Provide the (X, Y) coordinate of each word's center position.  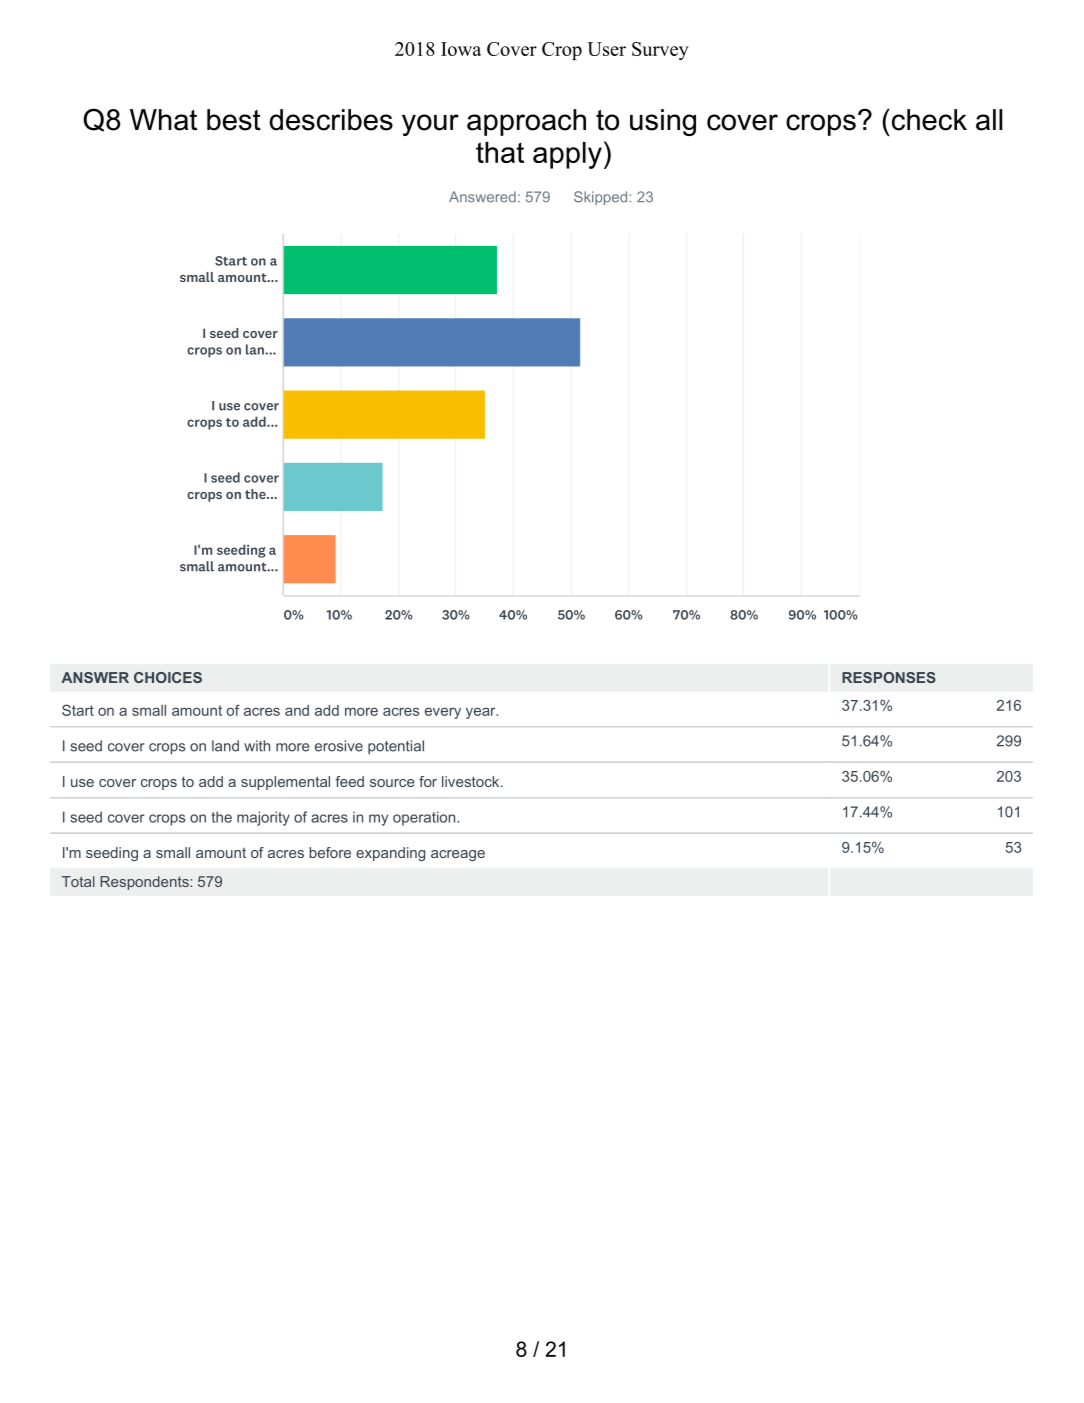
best (234, 120)
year (482, 713)
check (928, 120)
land (225, 746)
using (663, 122)
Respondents (145, 883)
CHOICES (168, 677)
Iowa (461, 49)
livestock (472, 781)
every (443, 713)
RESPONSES (889, 677)
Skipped (602, 198)
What (163, 120)
